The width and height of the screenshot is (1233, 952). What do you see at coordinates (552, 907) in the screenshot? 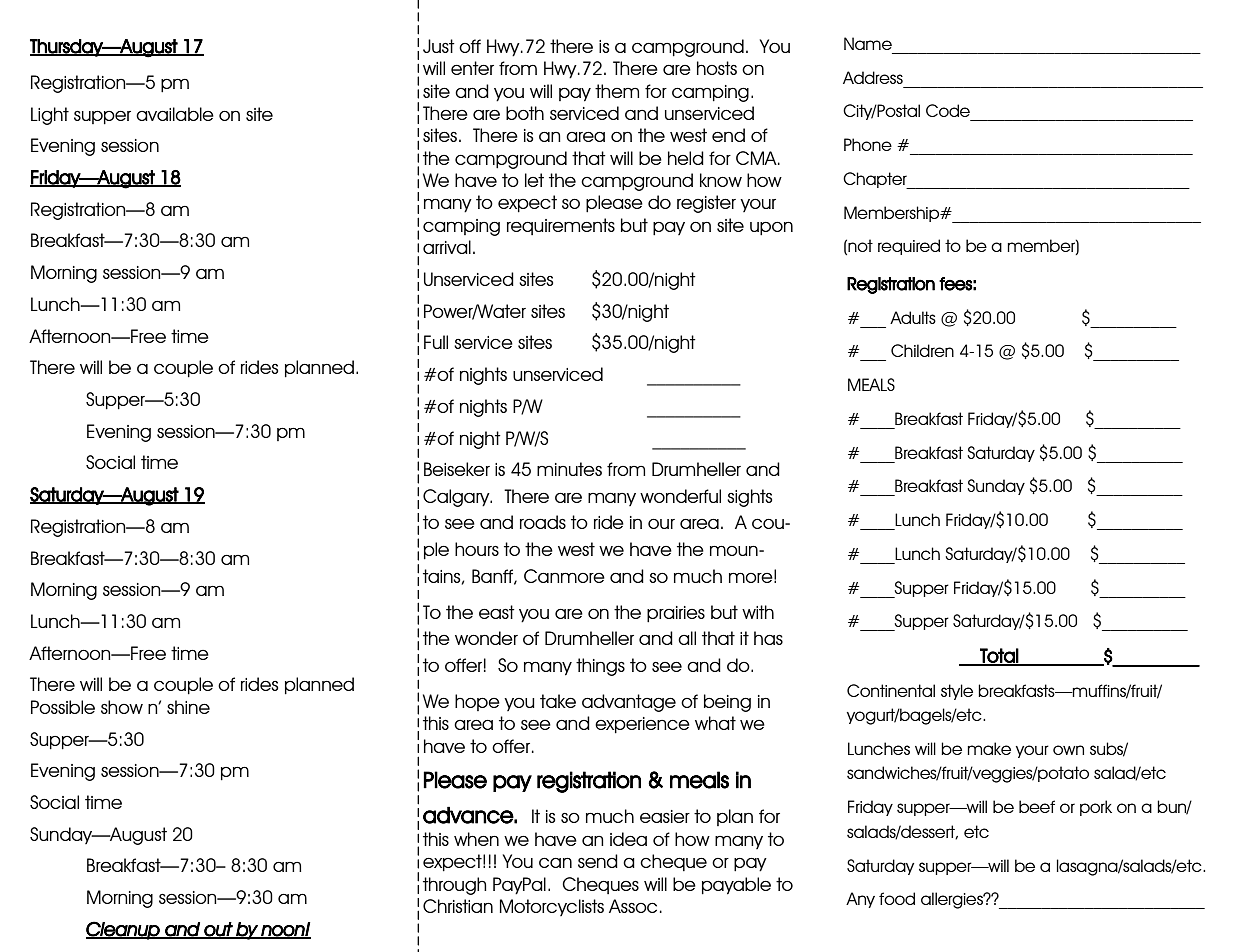
I see `Motorcyclists` at bounding box center [552, 907].
